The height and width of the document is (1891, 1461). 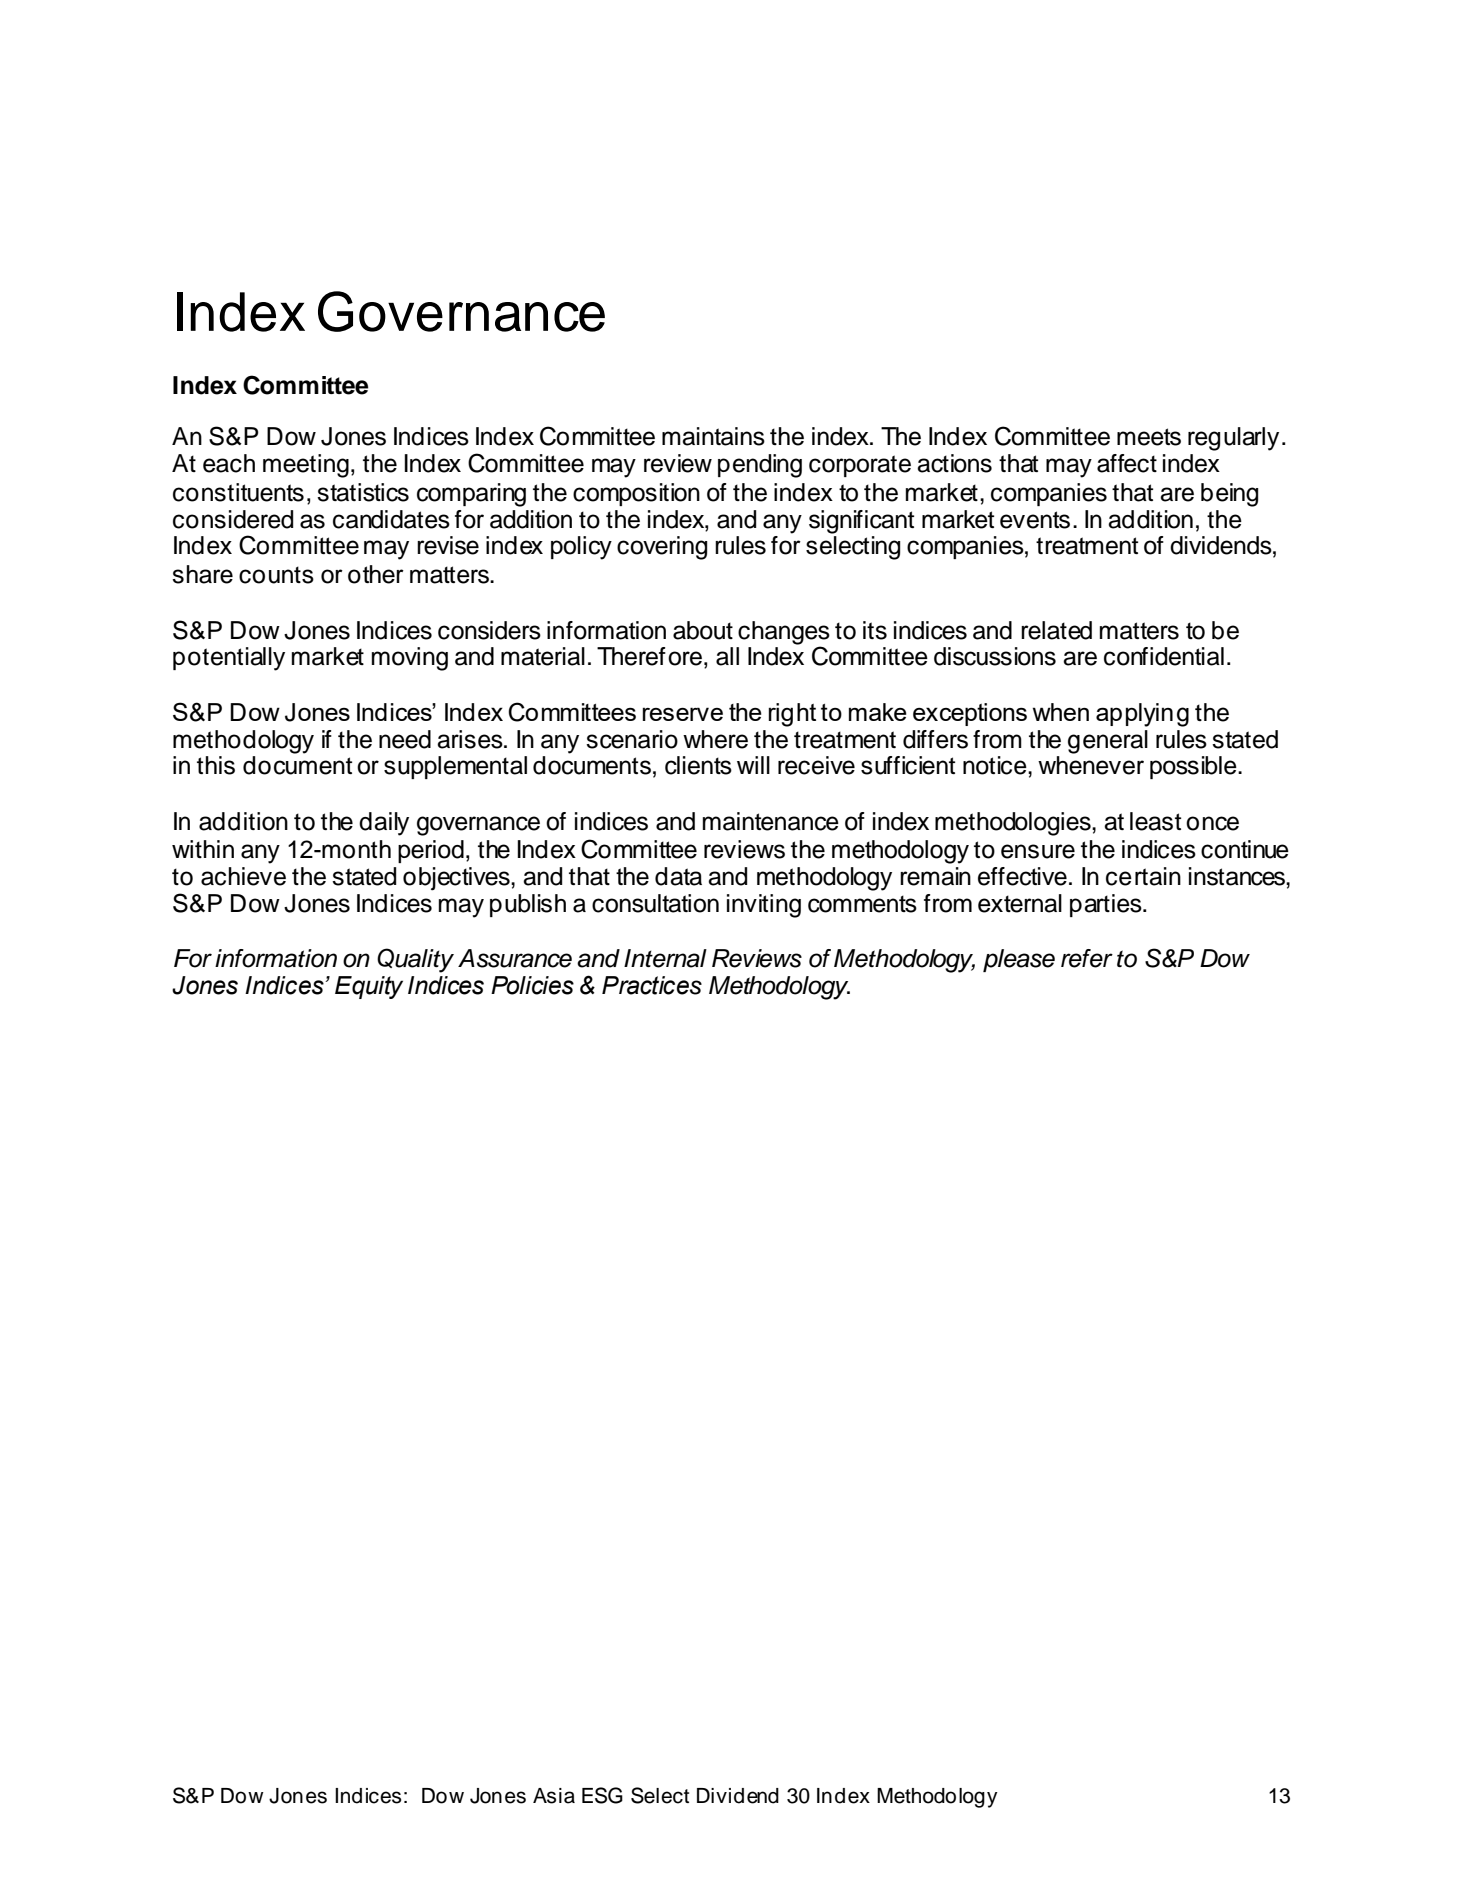 What do you see at coordinates (760, 466) in the document?
I see `pending` at bounding box center [760, 466].
